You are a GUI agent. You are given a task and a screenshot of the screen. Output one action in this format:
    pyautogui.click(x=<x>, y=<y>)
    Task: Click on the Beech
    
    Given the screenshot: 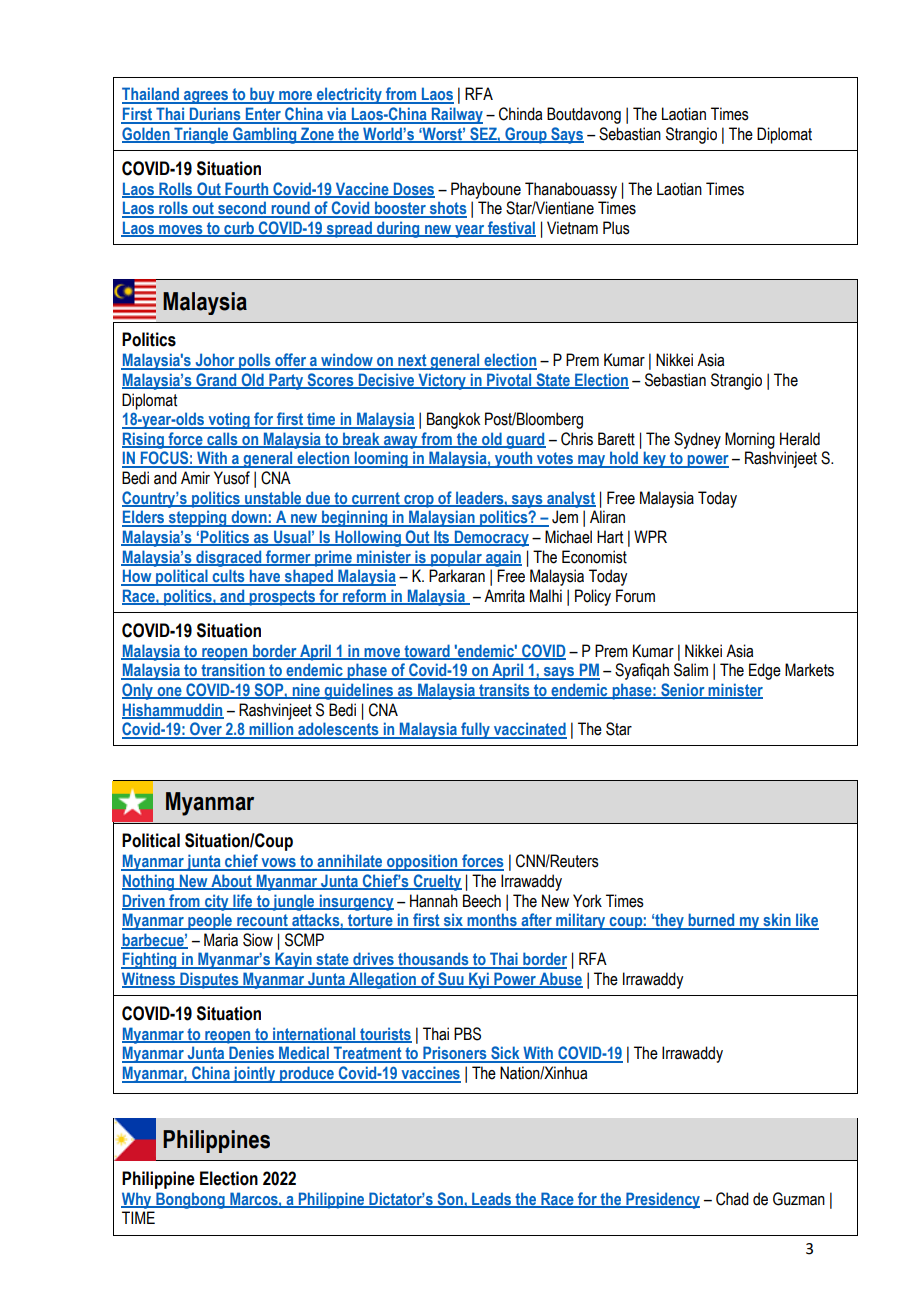 What is the action you would take?
    pyautogui.click(x=482, y=901)
